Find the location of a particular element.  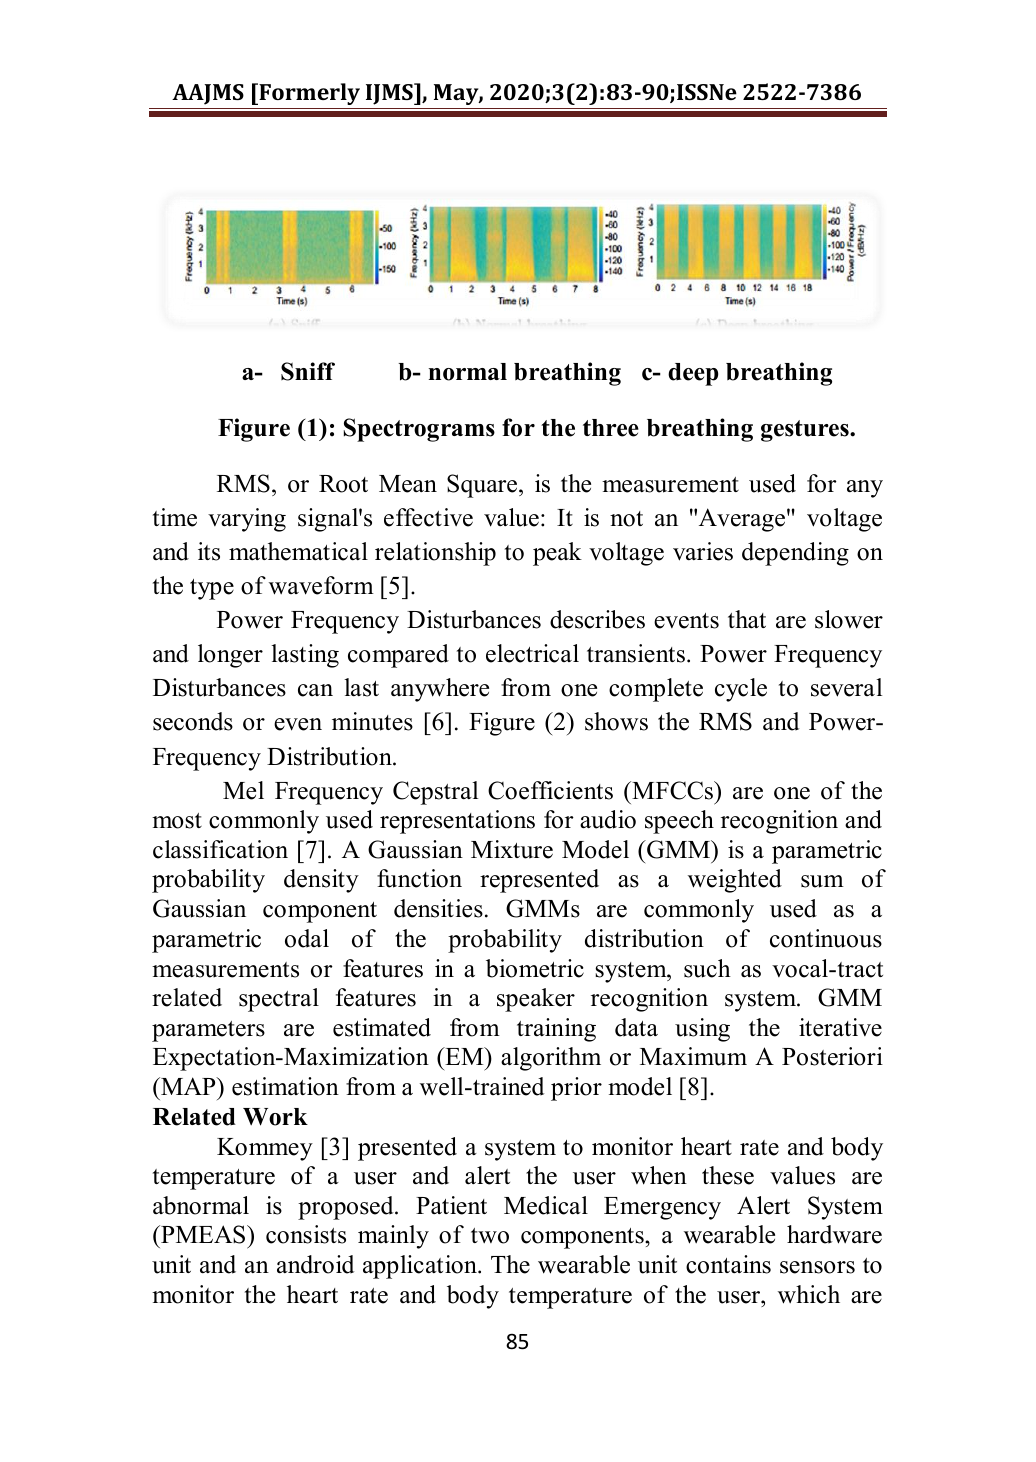

gestures is located at coordinates (806, 431).
